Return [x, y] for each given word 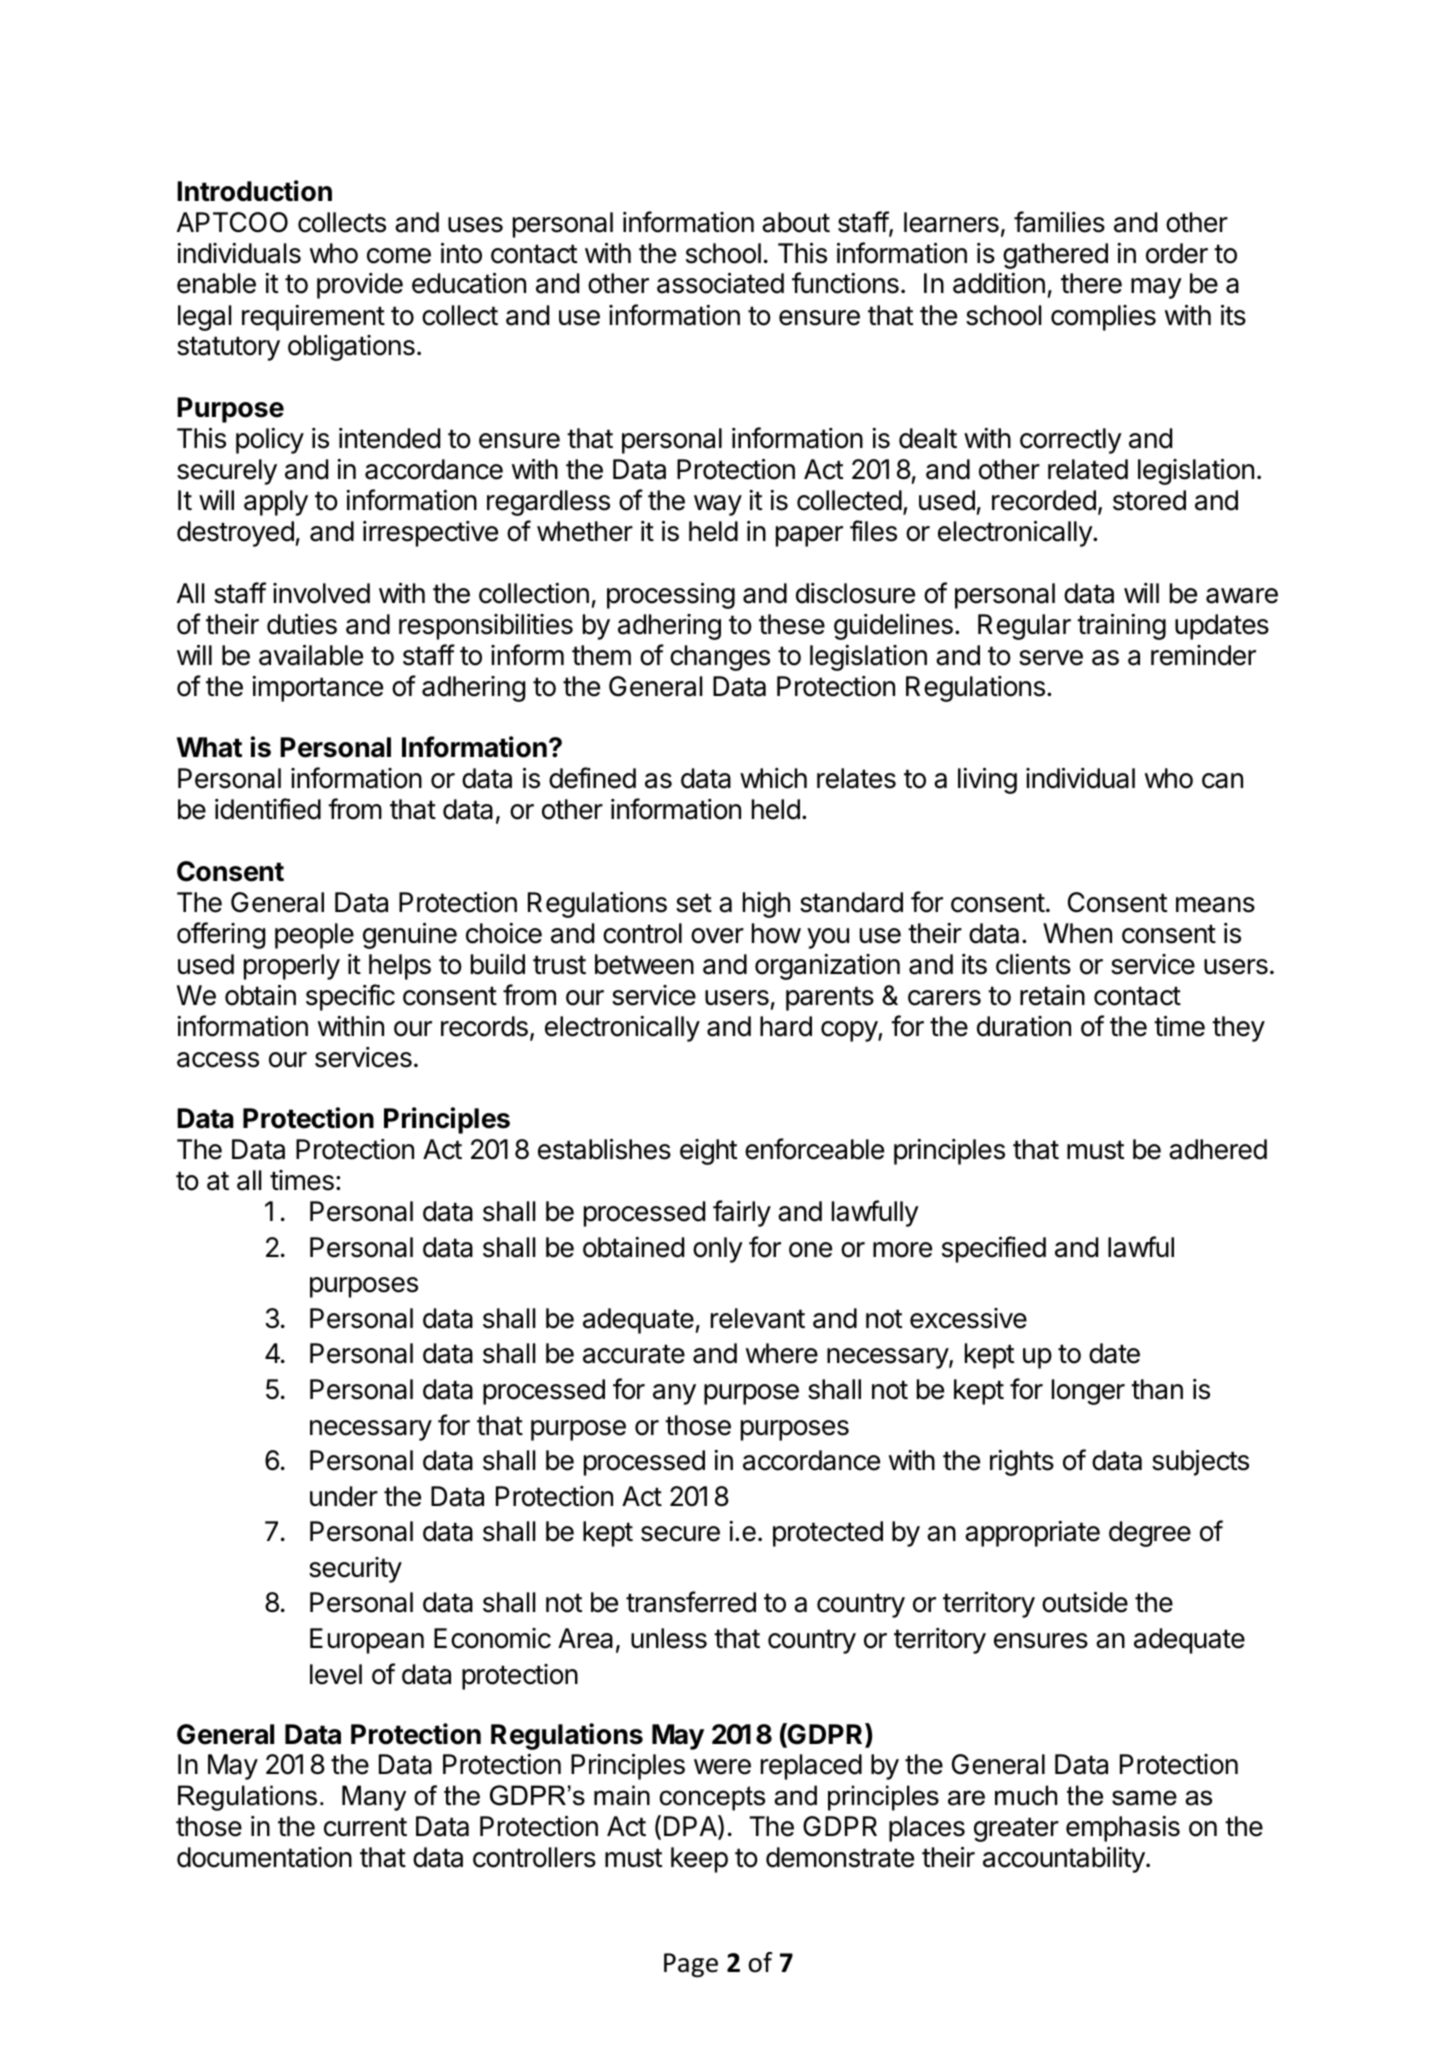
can [1222, 781]
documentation [264, 1857]
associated [720, 283]
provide [360, 286]
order [1177, 253]
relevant [758, 1318]
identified [268, 809]
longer [1088, 1392]
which [773, 778]
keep [699, 1860]
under [344, 1496]
